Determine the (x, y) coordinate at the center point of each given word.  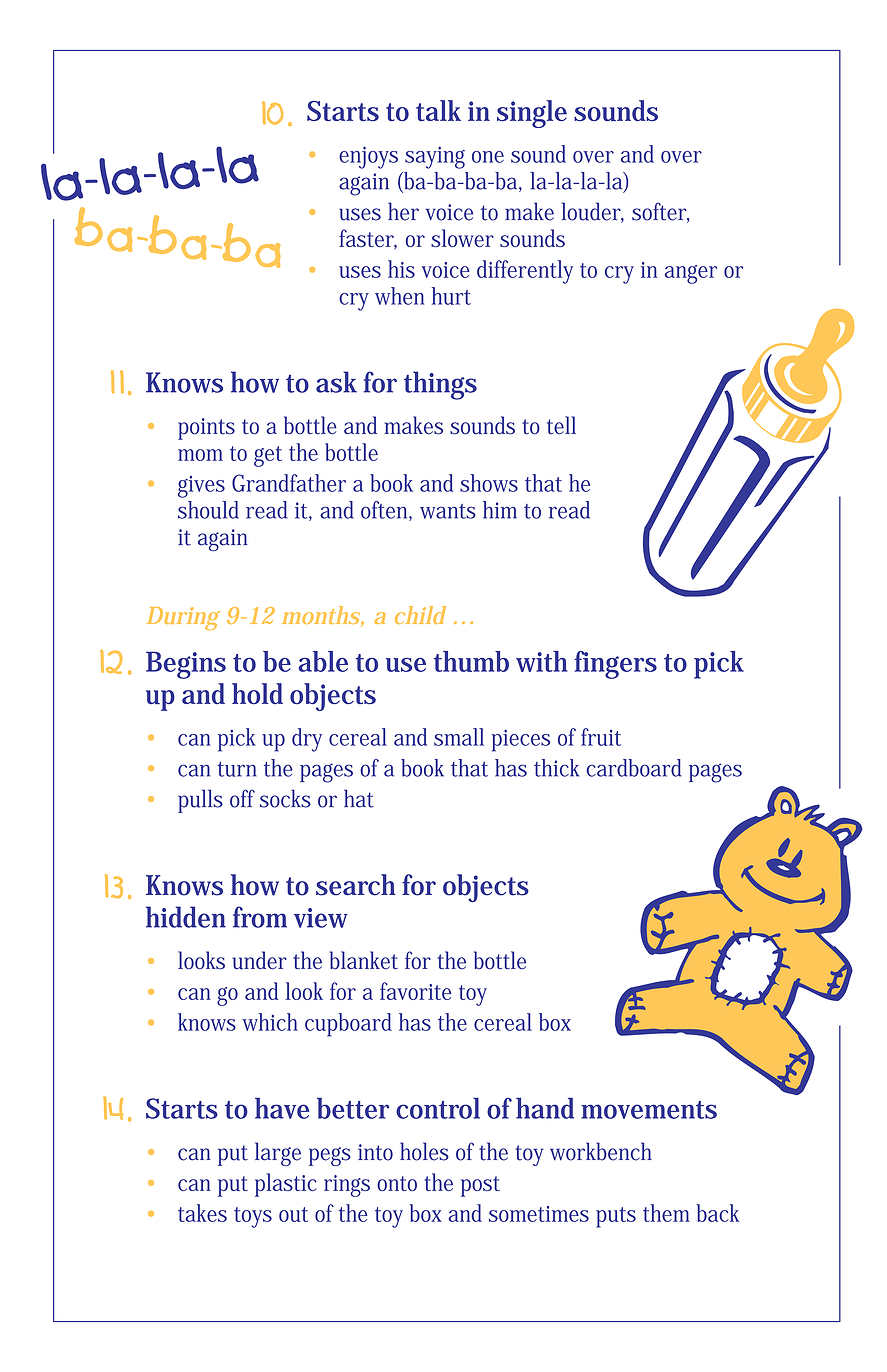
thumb (471, 661)
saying (435, 157)
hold (257, 694)
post (480, 1186)
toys (253, 1217)
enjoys (368, 157)
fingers (615, 665)
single (532, 114)
